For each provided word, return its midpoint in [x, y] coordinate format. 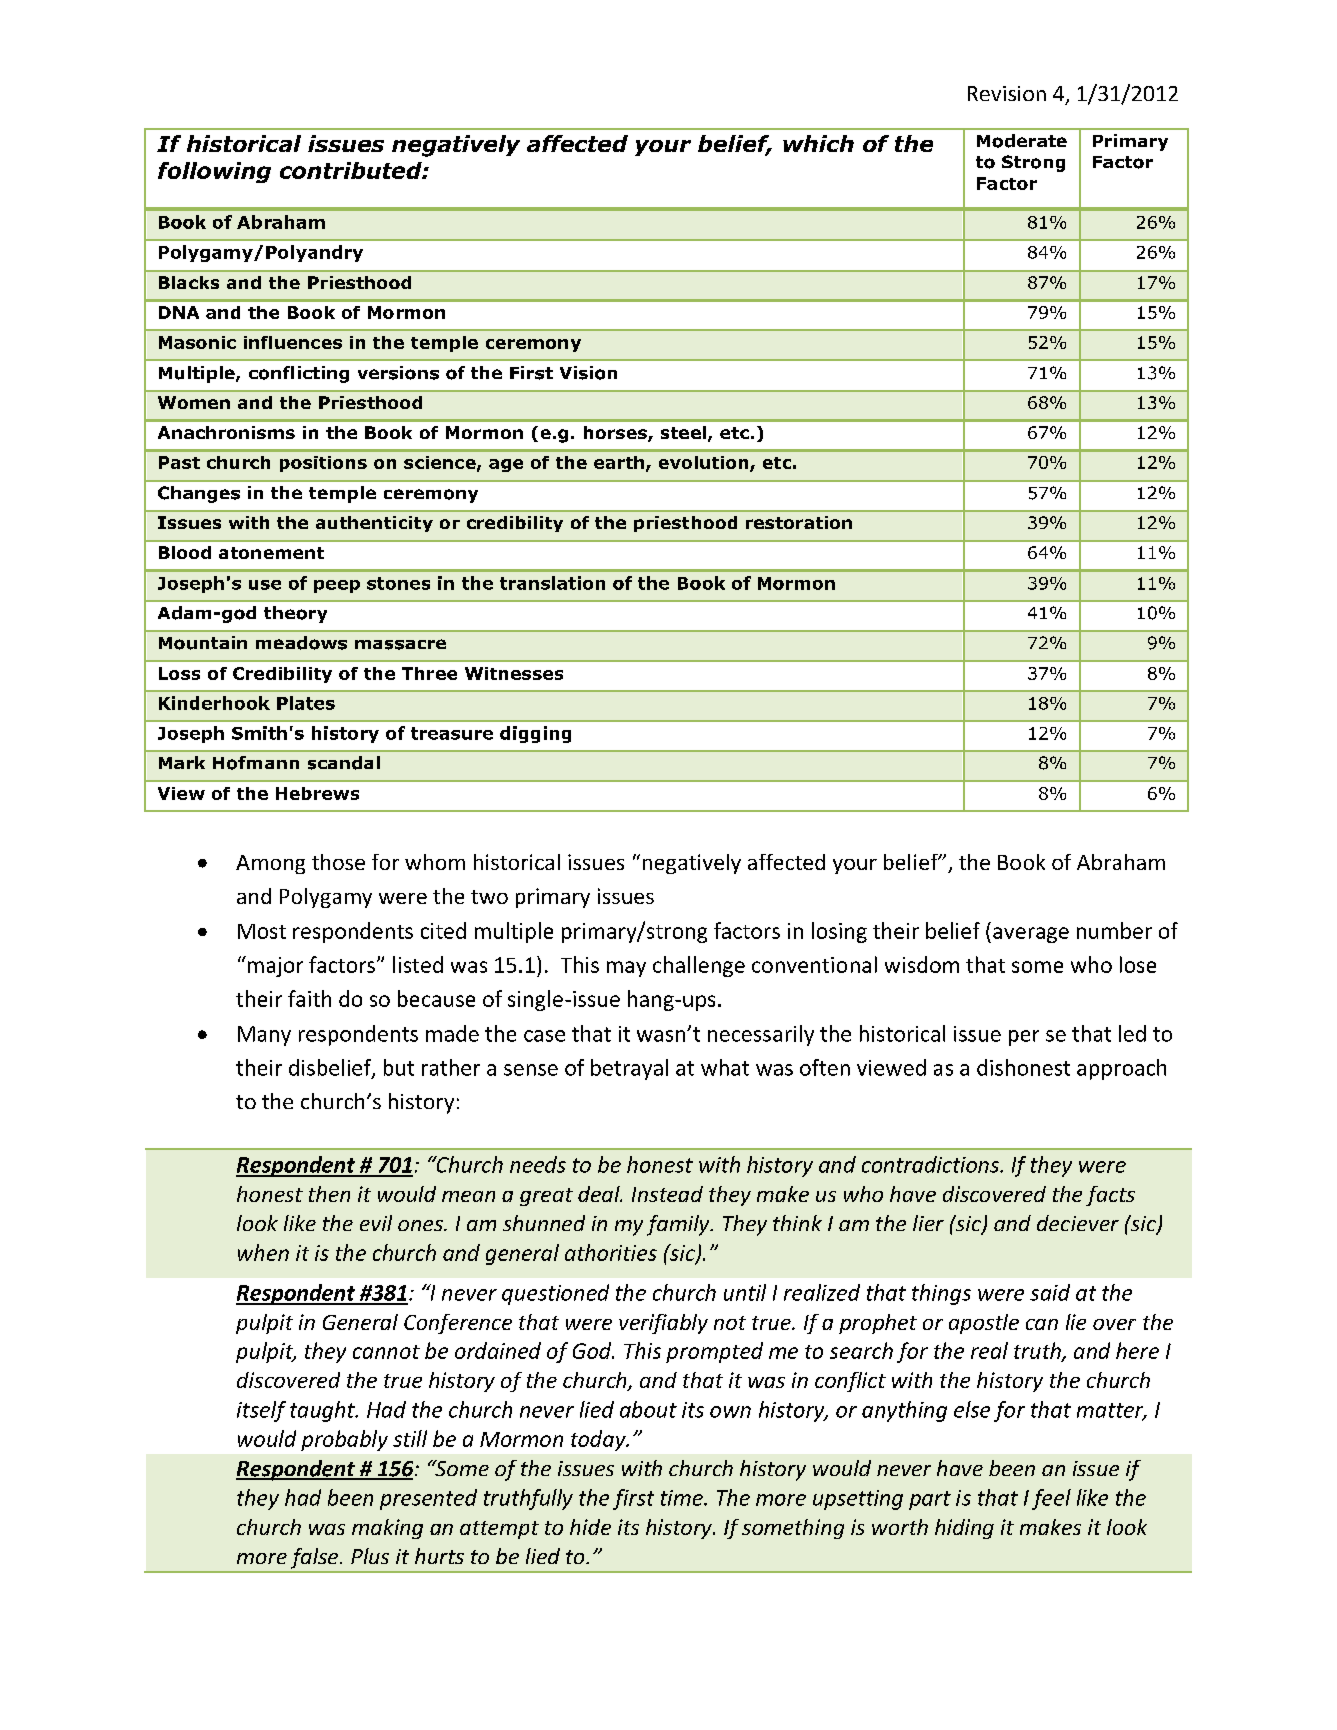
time [683, 1498]
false [316, 1558]
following [214, 172]
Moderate [1022, 141]
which [818, 143]
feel [1051, 1499]
